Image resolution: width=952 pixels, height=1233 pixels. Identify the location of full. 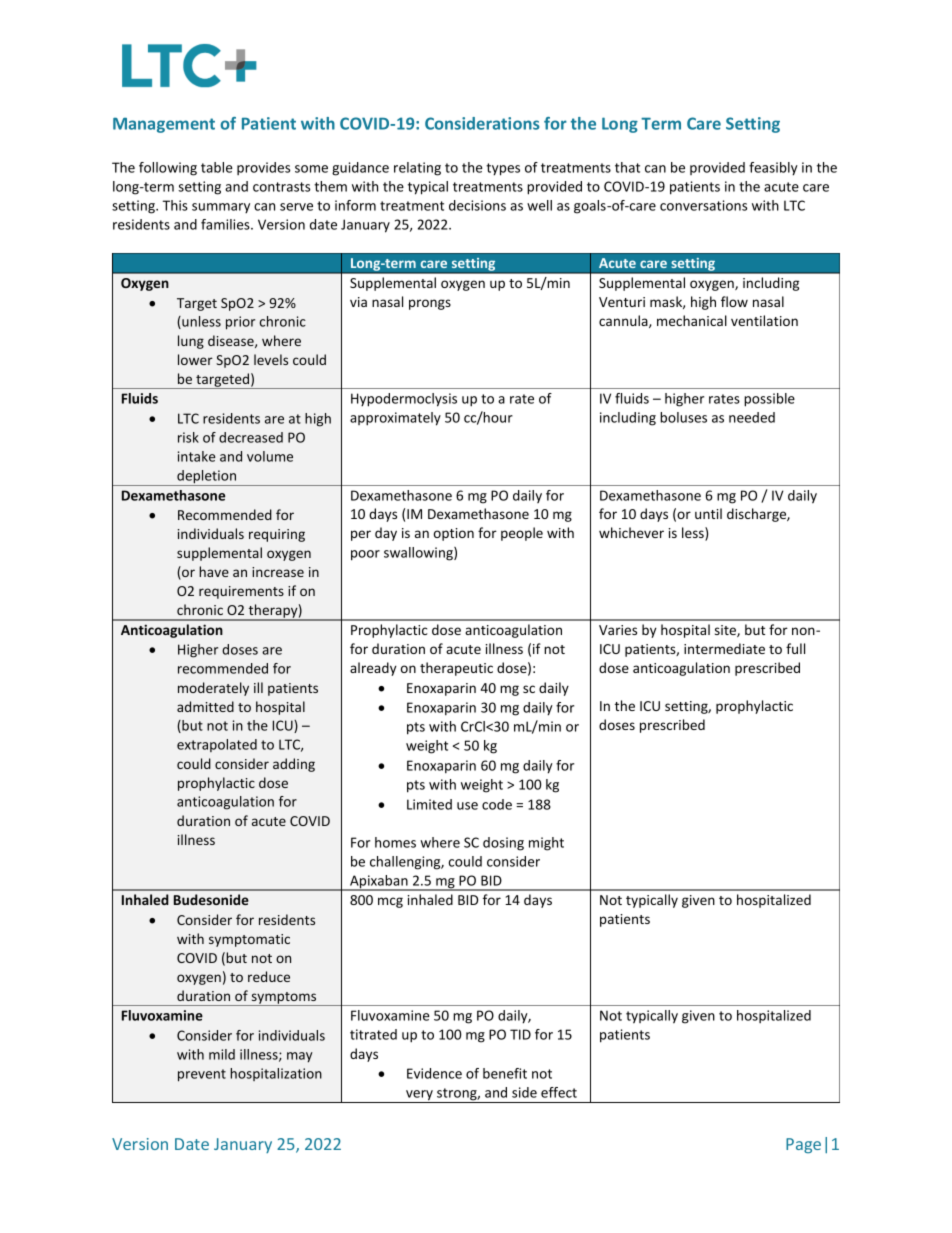
(795, 648).
